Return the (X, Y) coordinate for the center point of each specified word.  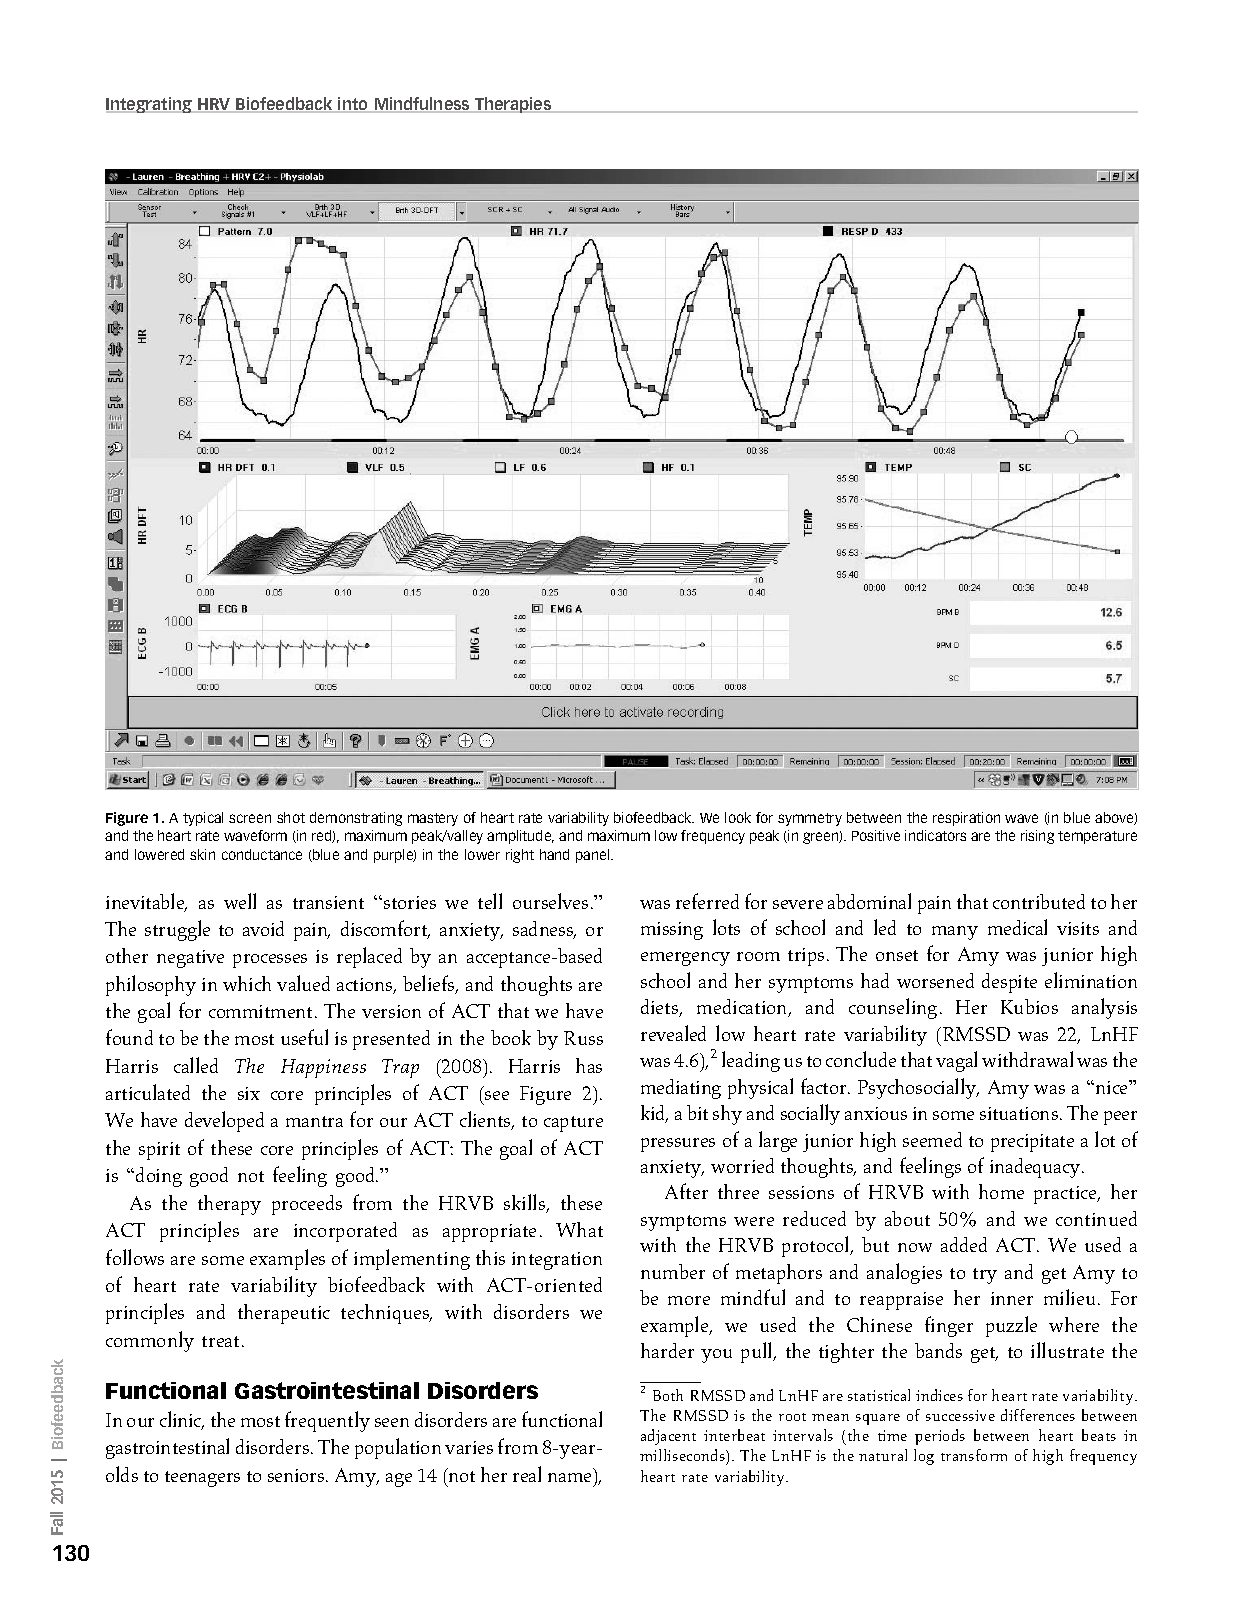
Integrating (150, 105)
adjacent (668, 1437)
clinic (182, 1420)
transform (974, 1455)
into (353, 105)
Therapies (513, 105)
